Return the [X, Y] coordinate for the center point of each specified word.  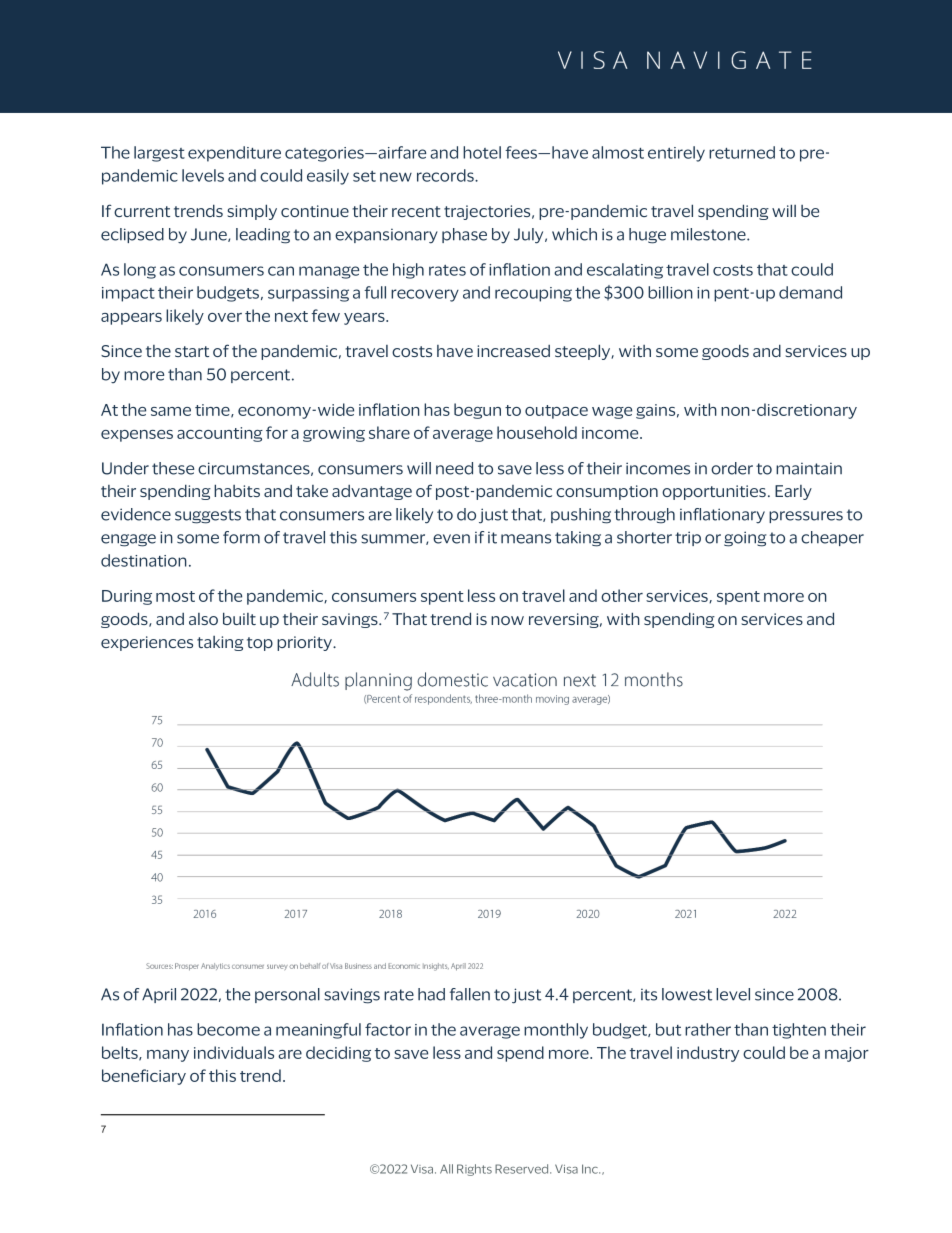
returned [742, 152]
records [446, 175]
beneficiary [144, 1077]
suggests [208, 516]
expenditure [234, 154]
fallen [470, 994]
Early [793, 492]
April [159, 995]
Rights [474, 1170]
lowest [687, 994]
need [454, 468]
